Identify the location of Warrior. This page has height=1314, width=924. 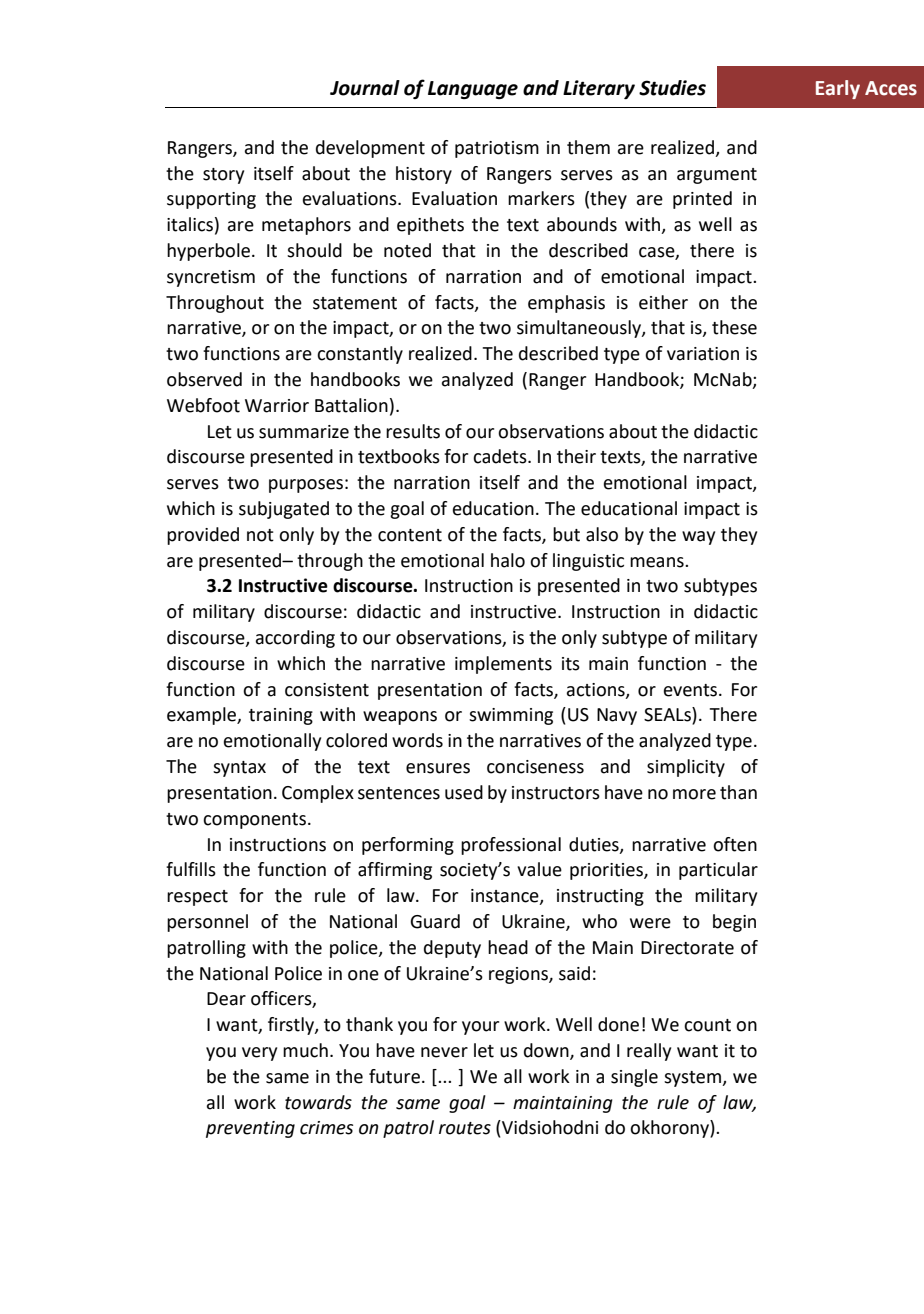
(277, 406).
